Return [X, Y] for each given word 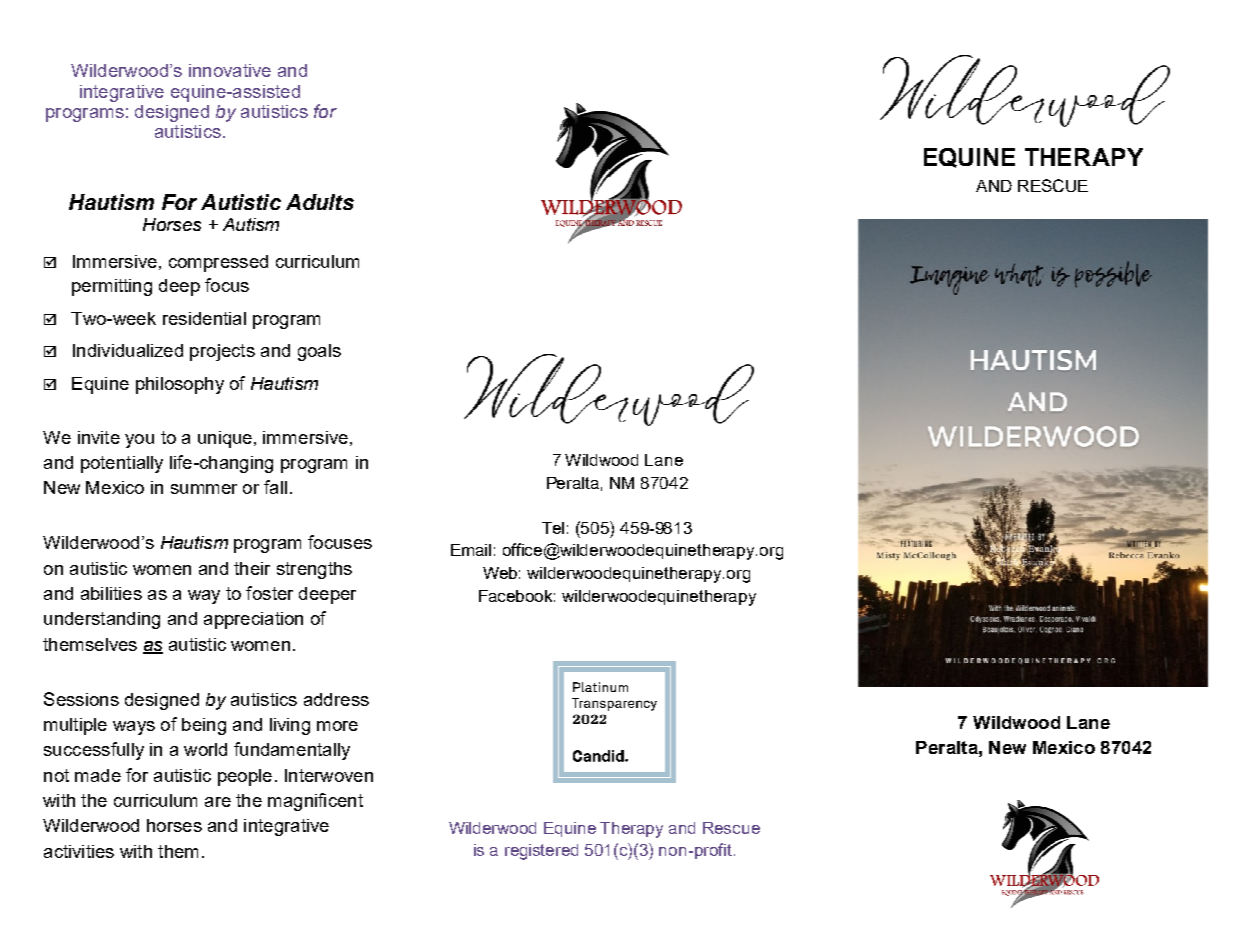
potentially [122, 464]
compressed [218, 263]
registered [541, 852]
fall [275, 487]
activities [79, 851]
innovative [230, 70]
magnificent [315, 802]
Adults [320, 202]
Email [471, 550]
